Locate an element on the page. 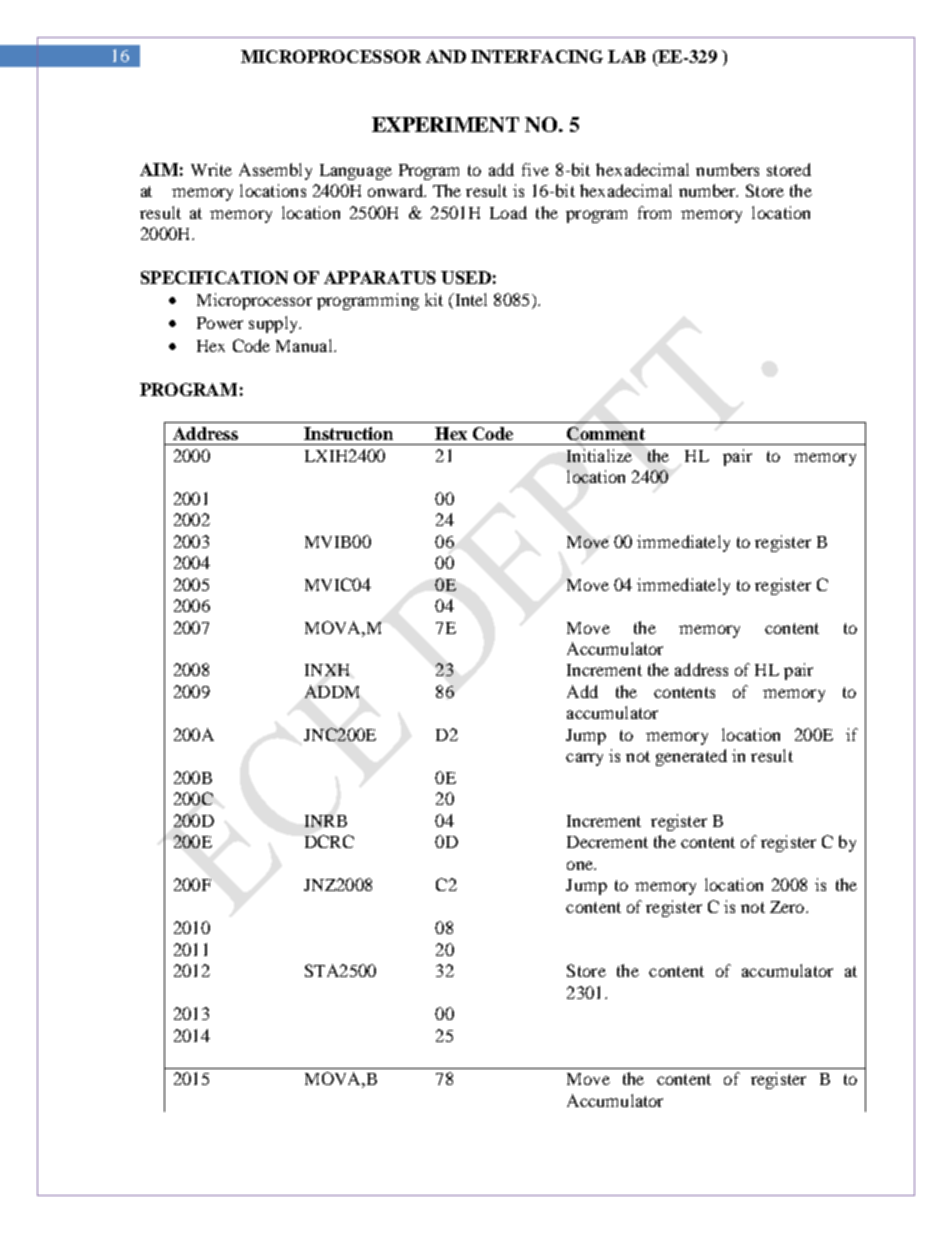  USED is located at coordinates (466, 277).
